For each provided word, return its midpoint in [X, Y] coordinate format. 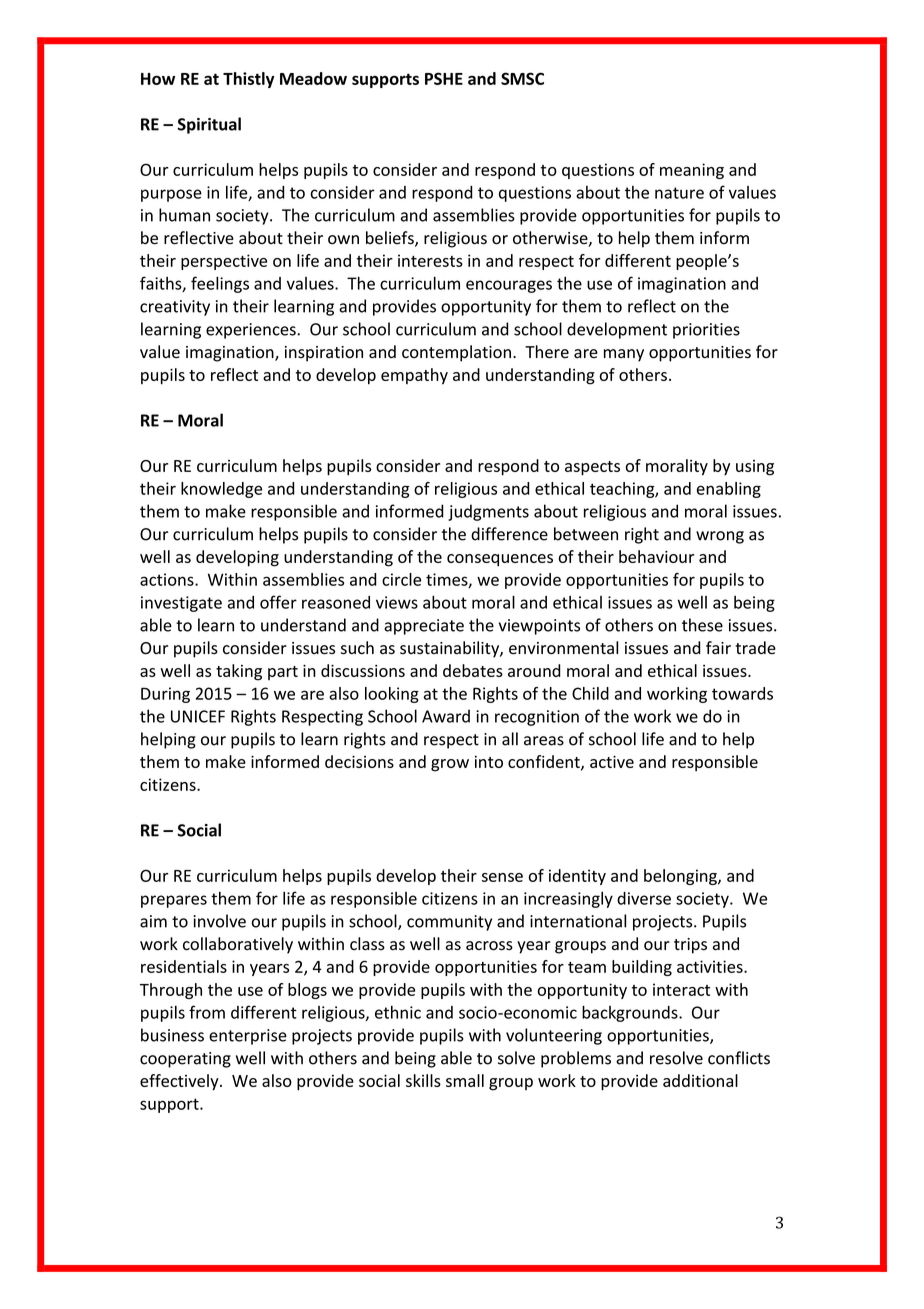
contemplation [456, 353]
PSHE [444, 78]
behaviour [656, 556]
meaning [692, 171]
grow [450, 765]
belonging [681, 877]
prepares [174, 901]
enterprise [248, 1037]
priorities [706, 331]
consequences [500, 560]
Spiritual [209, 125]
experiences [252, 331]
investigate [181, 604]
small [465, 1080]
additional [700, 1080]
